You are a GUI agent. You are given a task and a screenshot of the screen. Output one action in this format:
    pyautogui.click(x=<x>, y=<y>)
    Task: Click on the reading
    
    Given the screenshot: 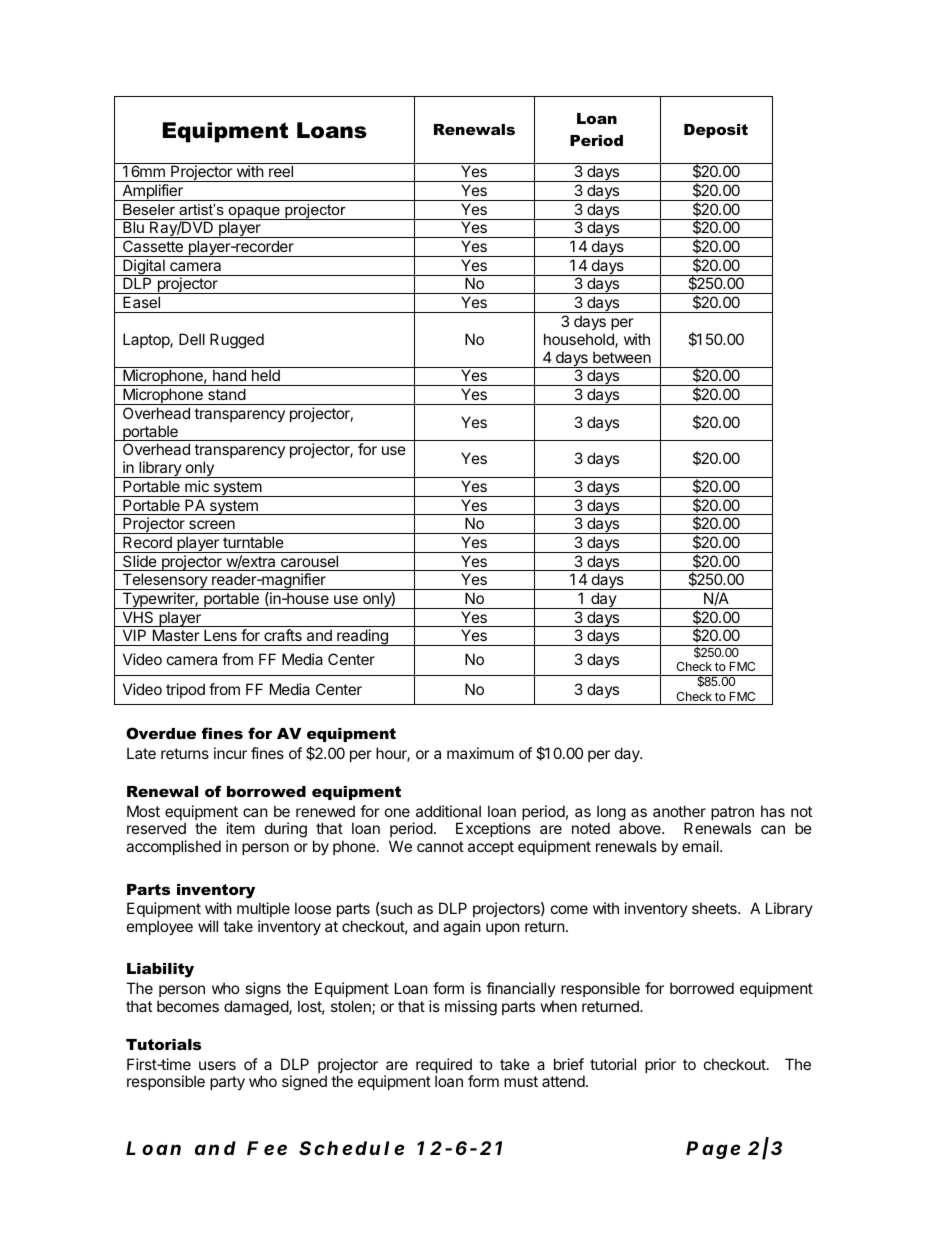 What is the action you would take?
    pyautogui.click(x=362, y=637)
